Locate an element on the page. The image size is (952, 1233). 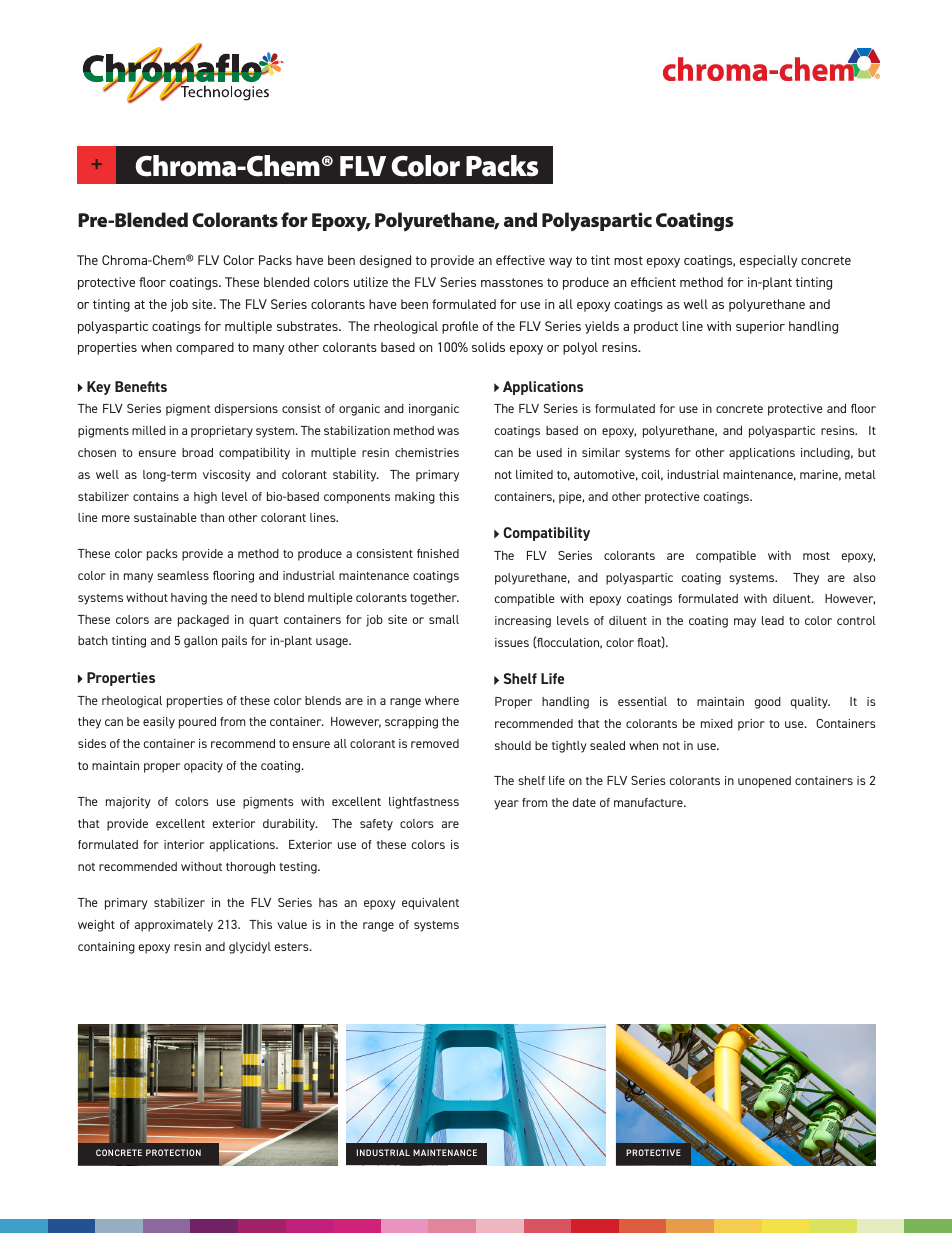
compared is located at coordinates (205, 348).
